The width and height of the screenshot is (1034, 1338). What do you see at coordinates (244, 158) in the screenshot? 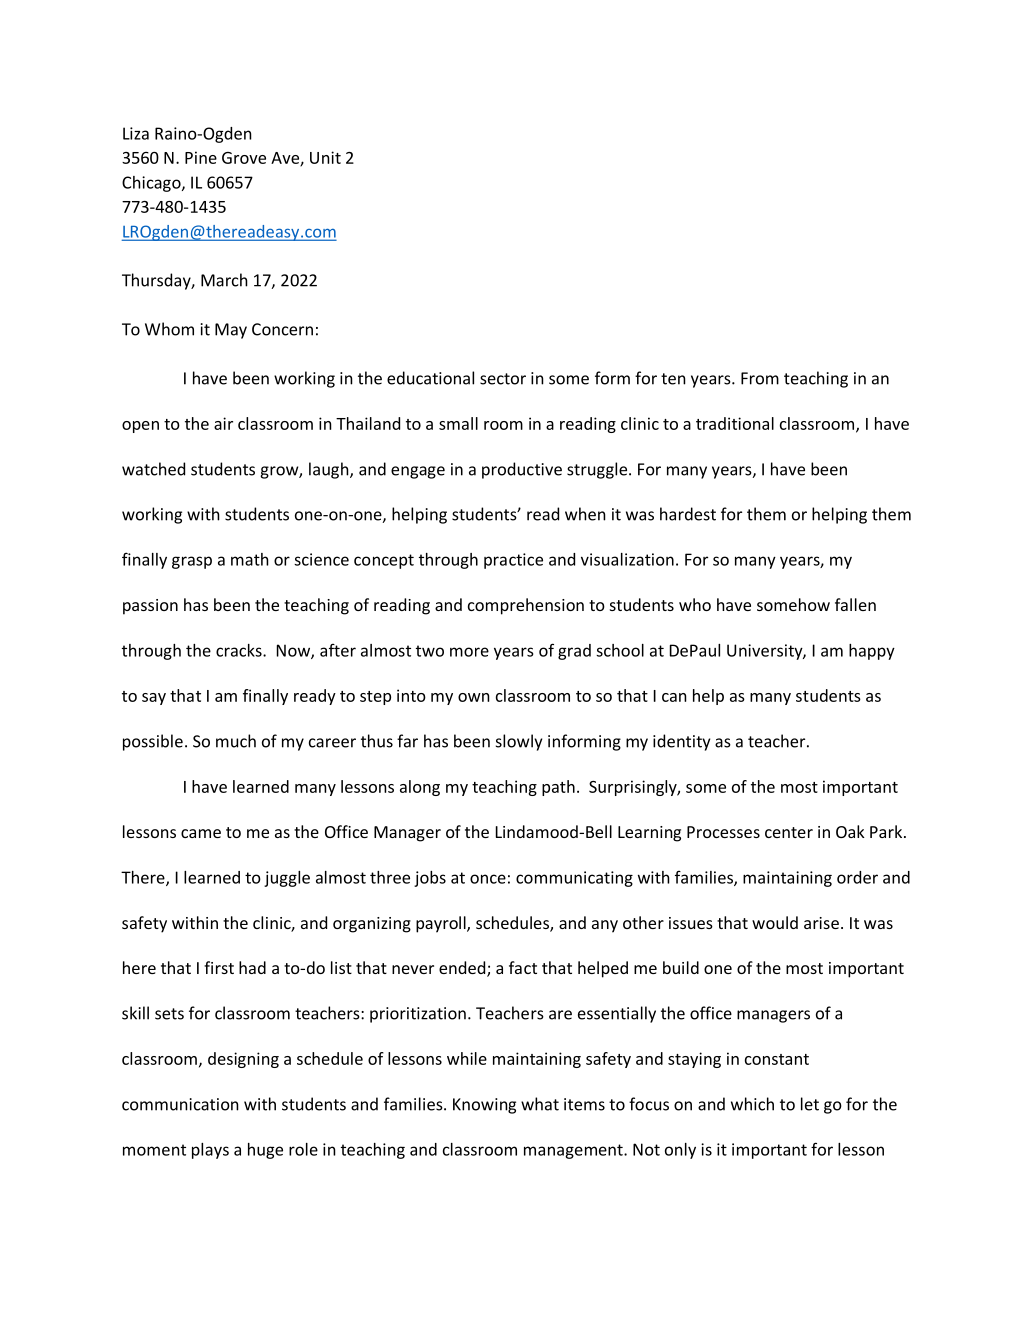
I see `Grove` at bounding box center [244, 158].
